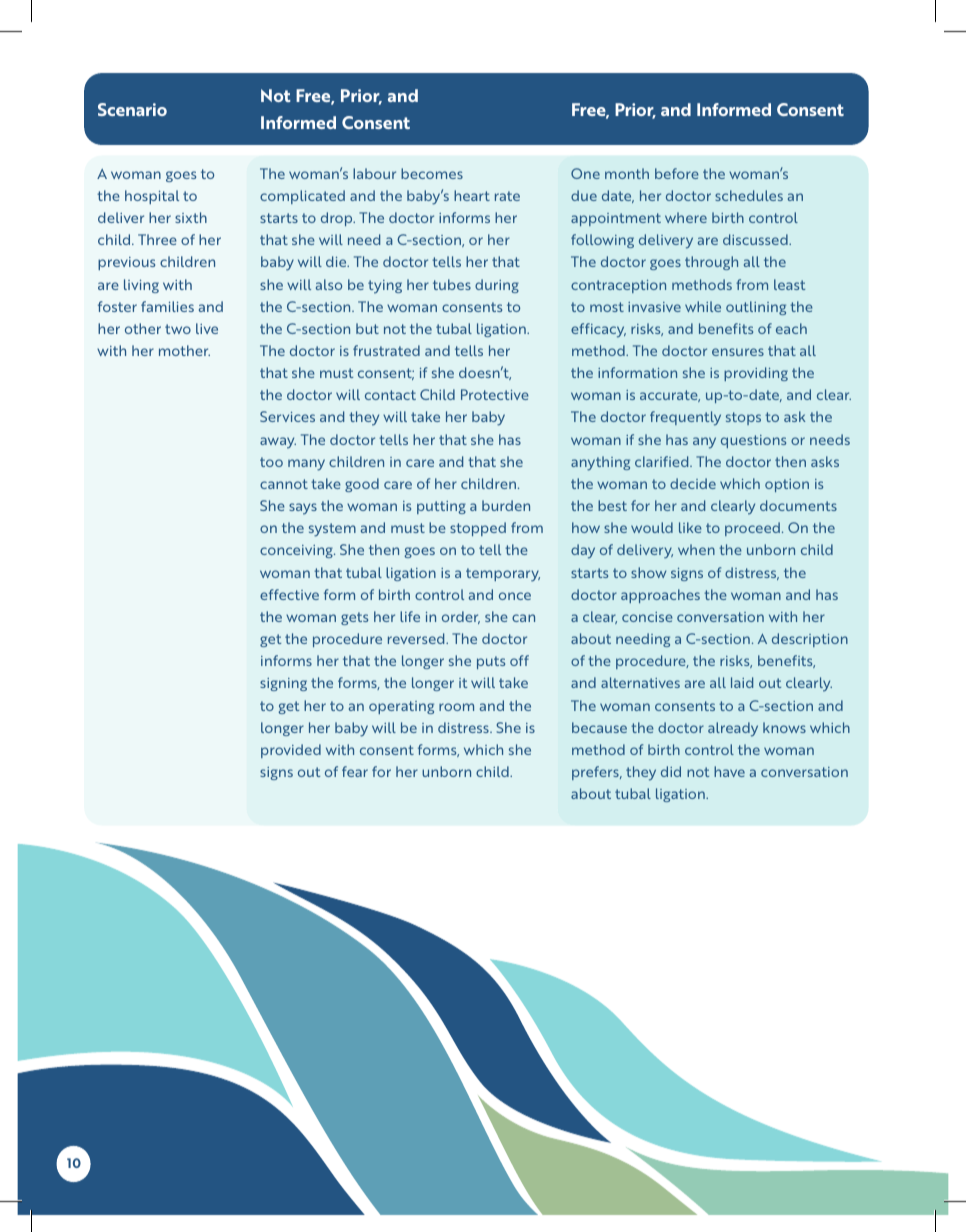 The width and height of the screenshot is (966, 1232). Describe the element at coordinates (753, 441) in the screenshot. I see `questions` at that location.
